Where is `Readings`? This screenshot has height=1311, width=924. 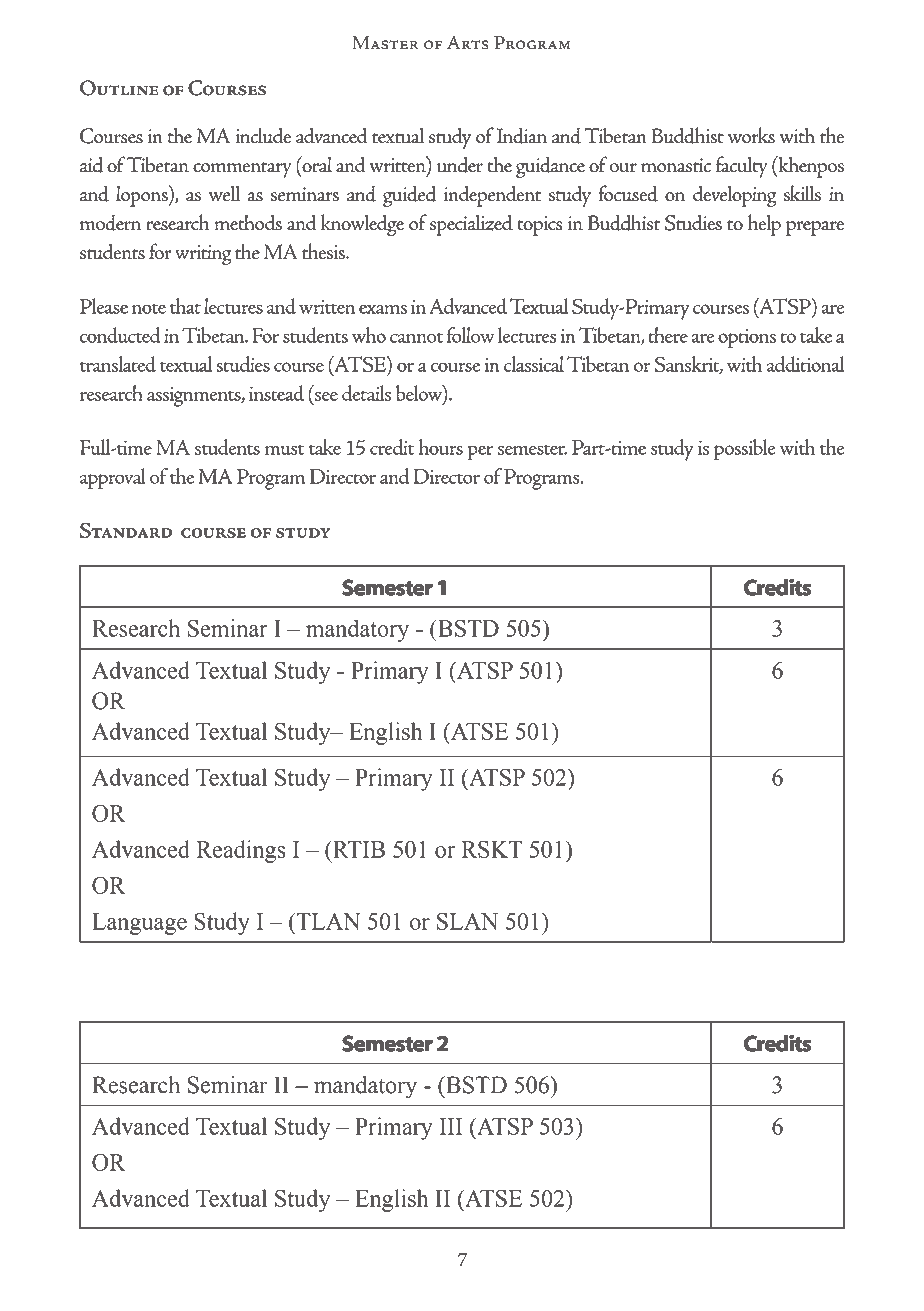 Readings is located at coordinates (241, 851).
